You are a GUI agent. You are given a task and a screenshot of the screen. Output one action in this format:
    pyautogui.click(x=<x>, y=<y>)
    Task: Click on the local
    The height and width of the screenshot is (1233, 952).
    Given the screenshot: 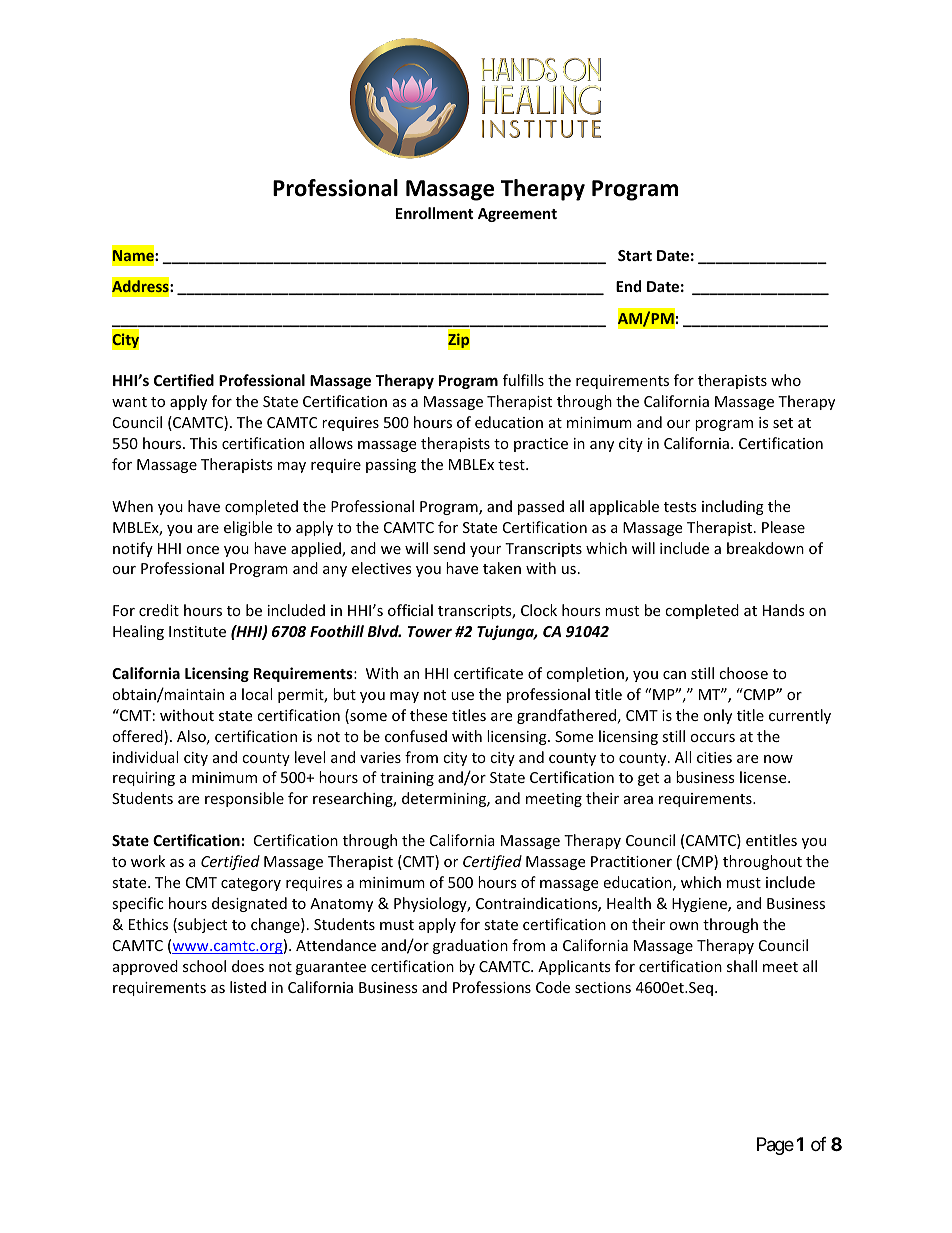 What is the action you would take?
    pyautogui.click(x=257, y=694)
